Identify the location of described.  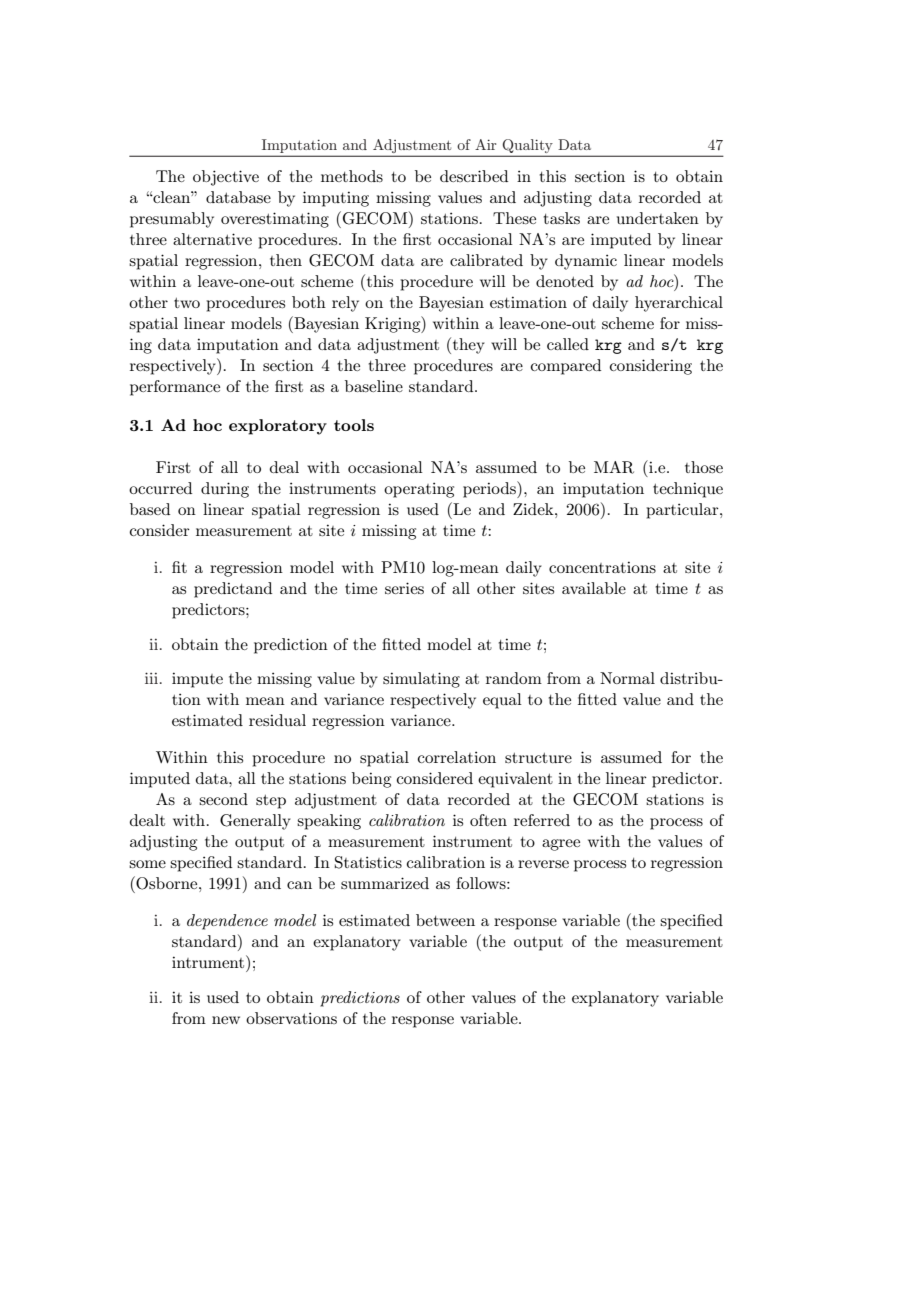
(474, 176).
